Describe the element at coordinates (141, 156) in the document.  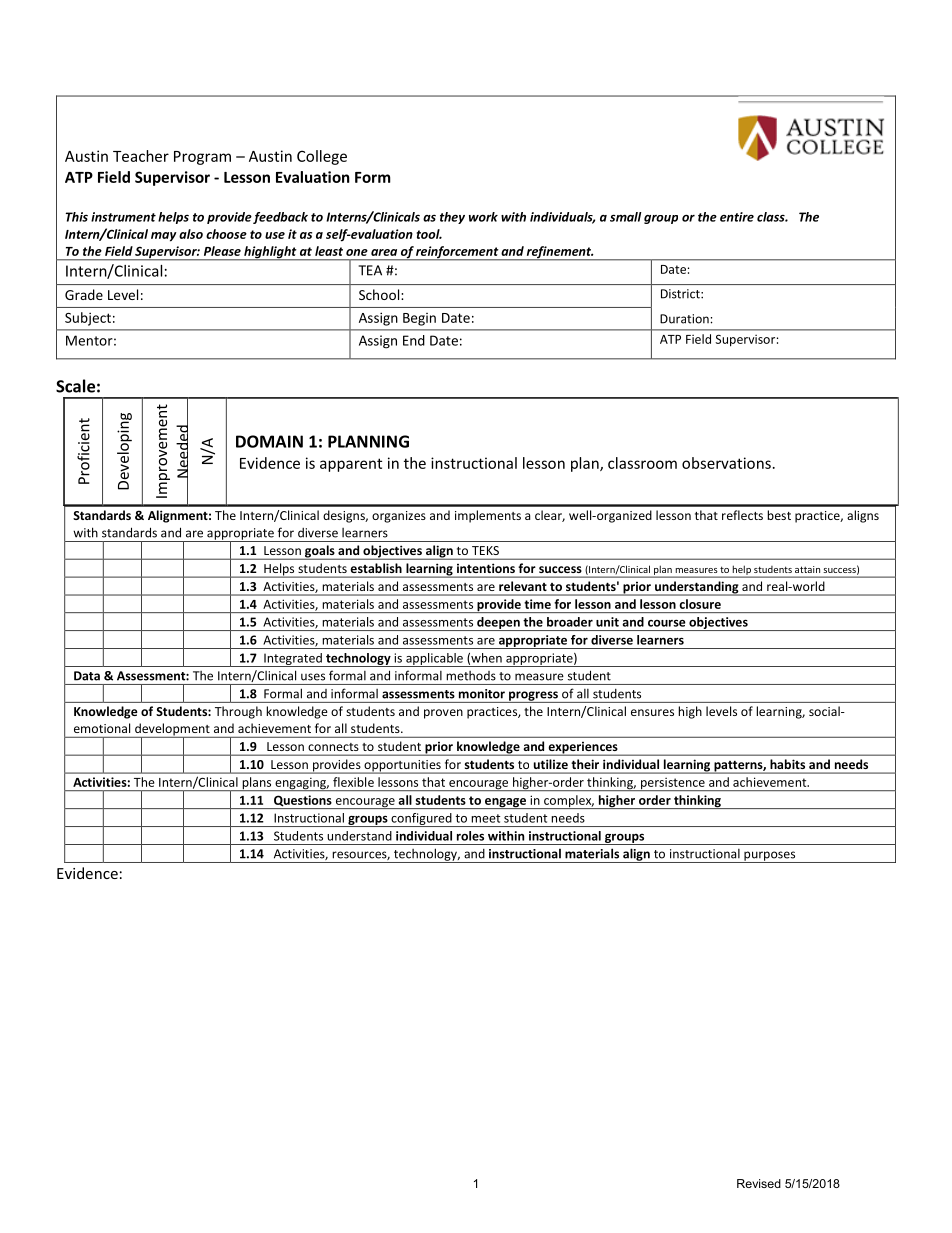
I see `Teacher` at that location.
